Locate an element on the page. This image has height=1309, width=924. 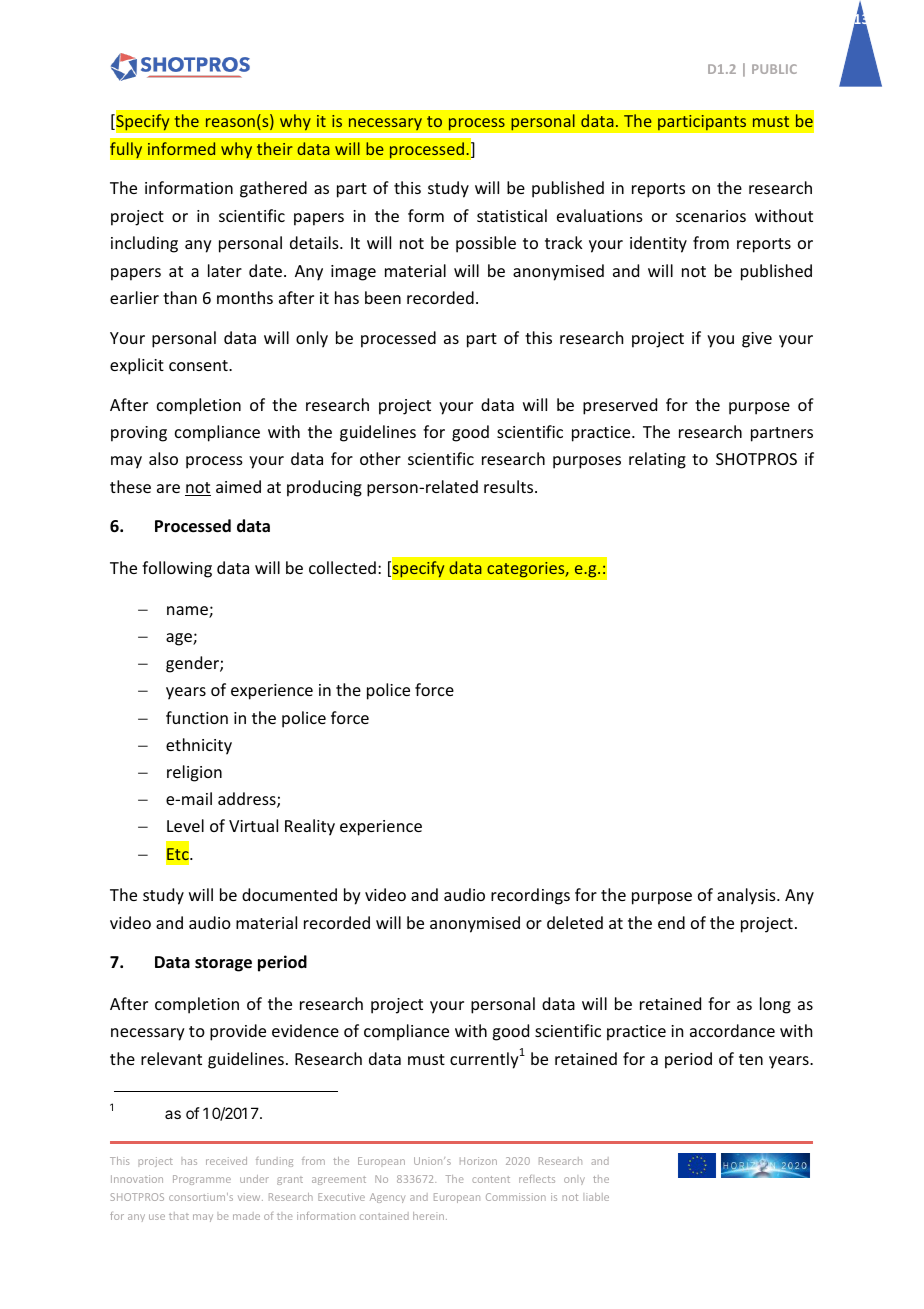
Programme is located at coordinates (202, 1180).
